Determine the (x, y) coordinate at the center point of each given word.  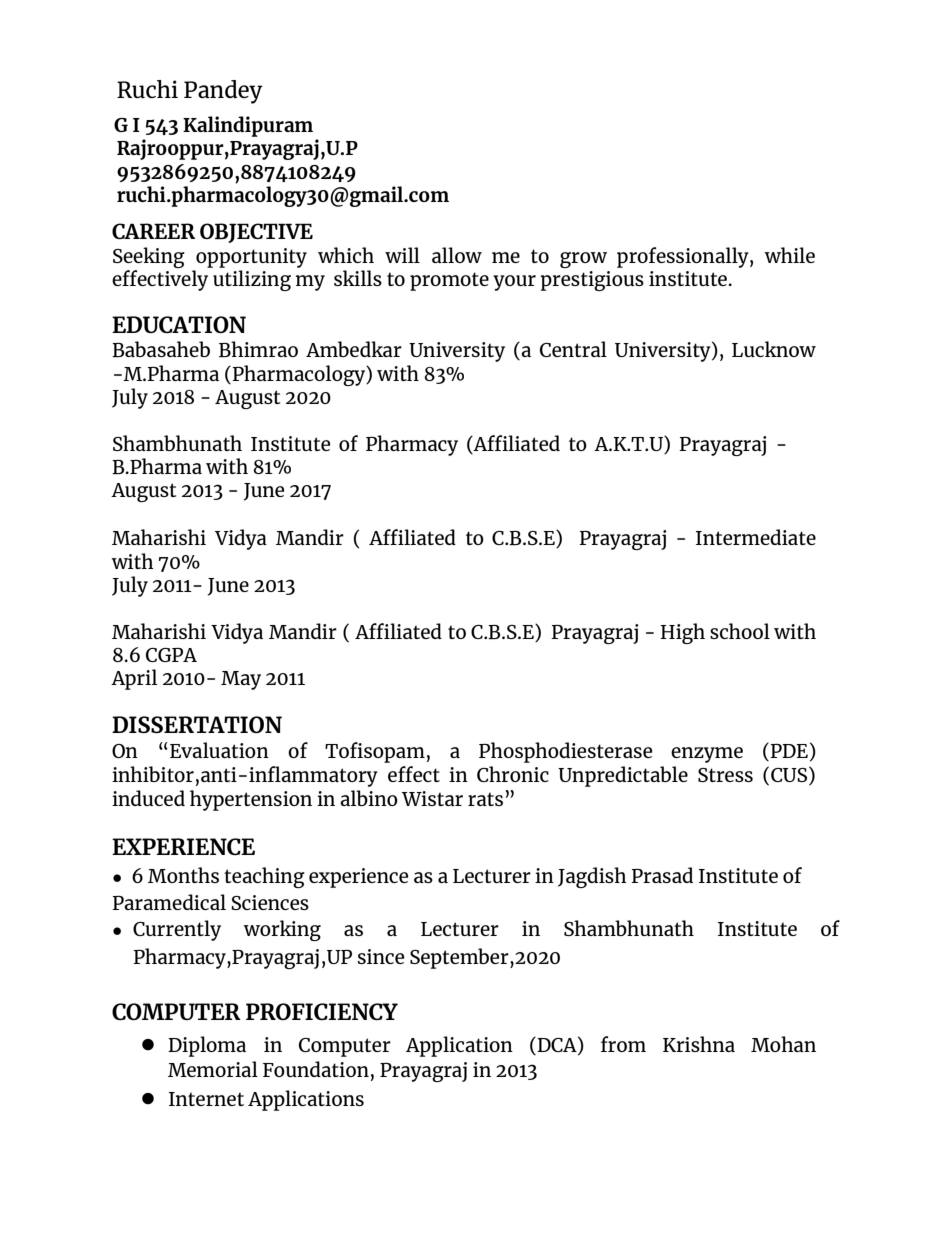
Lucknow (774, 349)
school (740, 631)
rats (485, 799)
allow (457, 255)
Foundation (316, 1069)
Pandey (223, 92)
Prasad (662, 875)
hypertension (251, 800)
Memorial (213, 1069)
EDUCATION (179, 324)
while (790, 255)
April (134, 679)
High (683, 633)
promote (449, 281)
